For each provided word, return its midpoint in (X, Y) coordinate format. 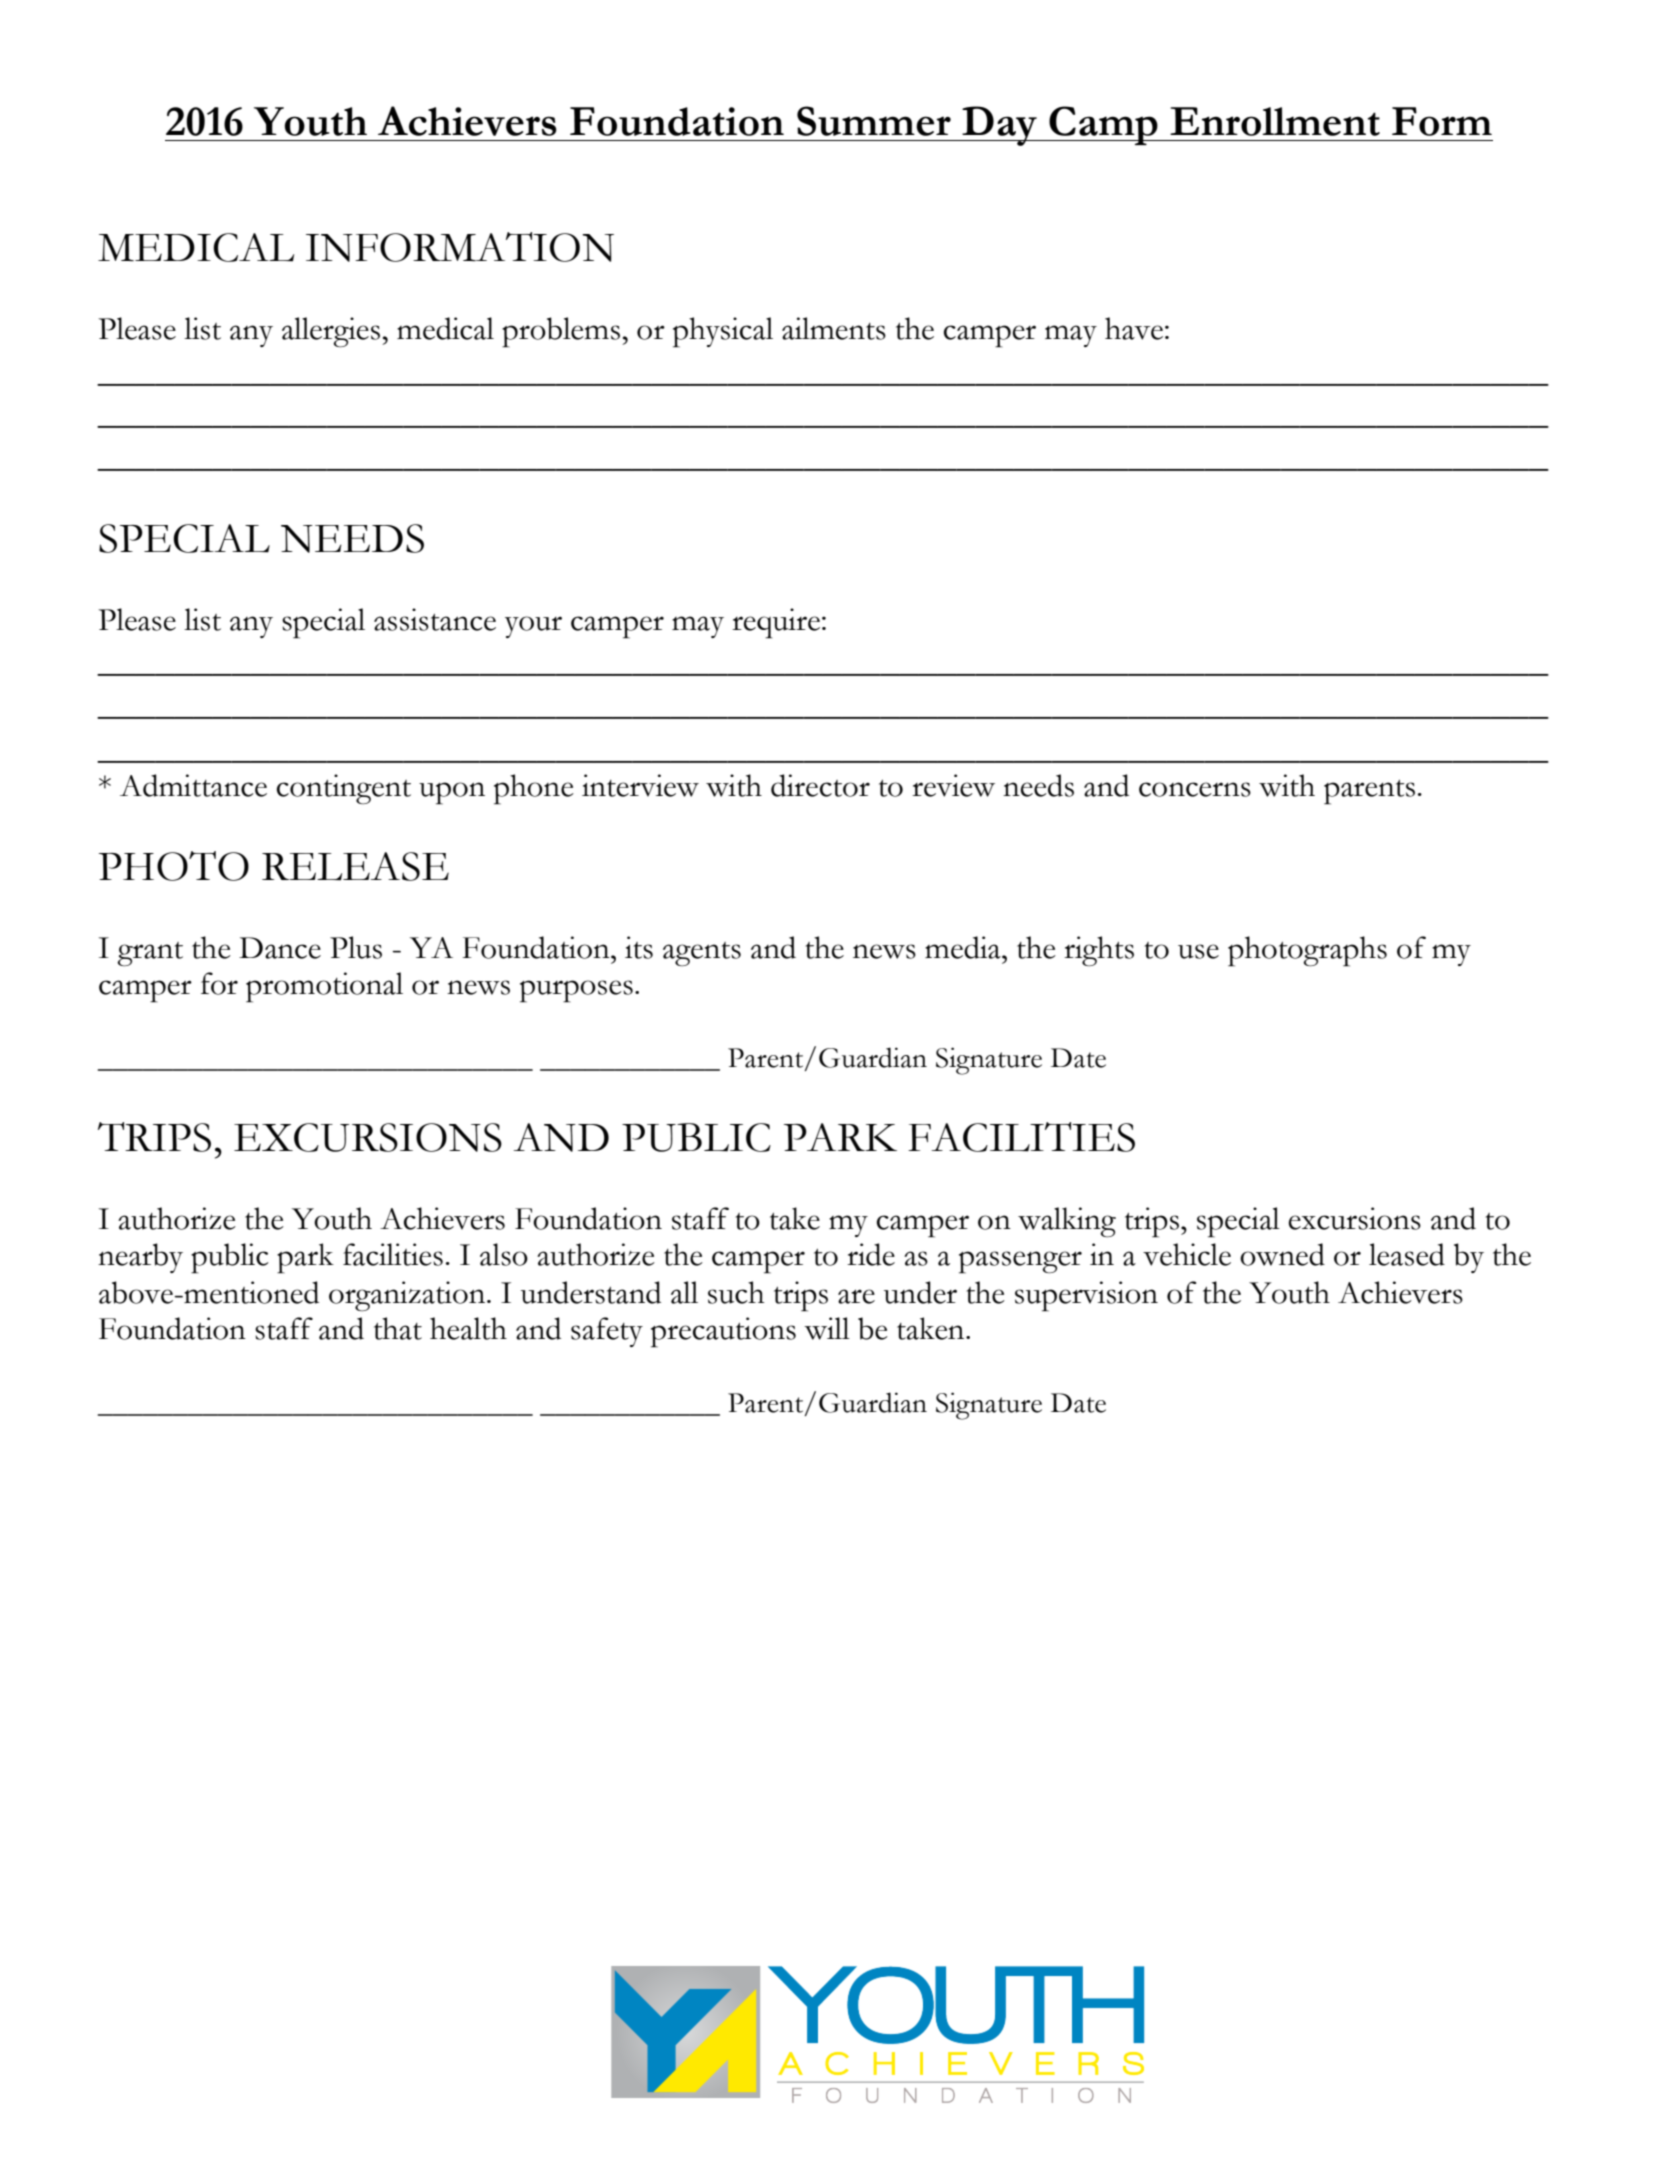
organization (408, 1296)
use (1198, 951)
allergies (332, 332)
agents (702, 954)
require (776, 623)
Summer (874, 121)
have (1134, 328)
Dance (280, 948)
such (736, 1292)
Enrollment (1275, 121)
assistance (435, 619)
